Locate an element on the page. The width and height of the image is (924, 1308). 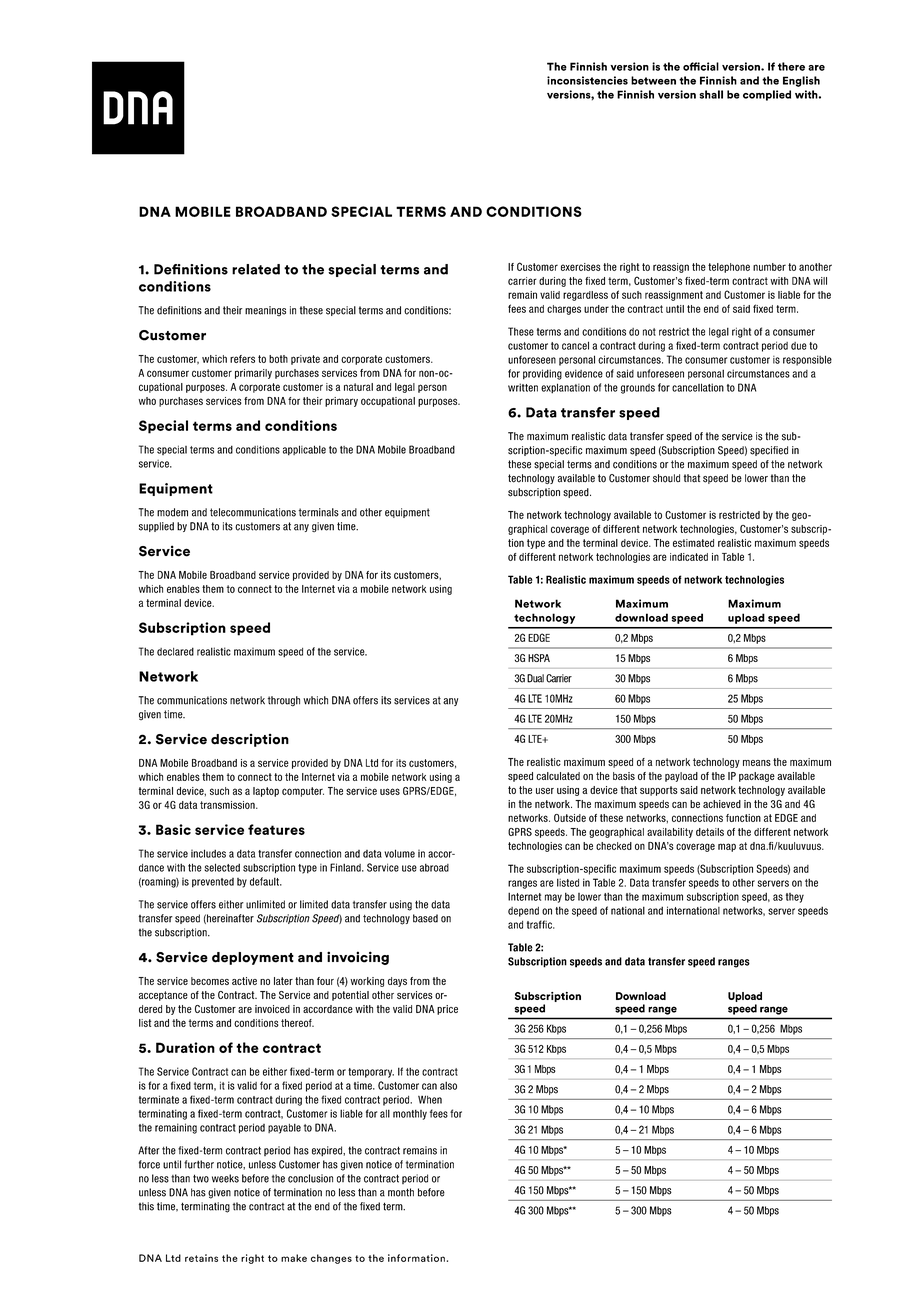
declared is located at coordinates (175, 651).
